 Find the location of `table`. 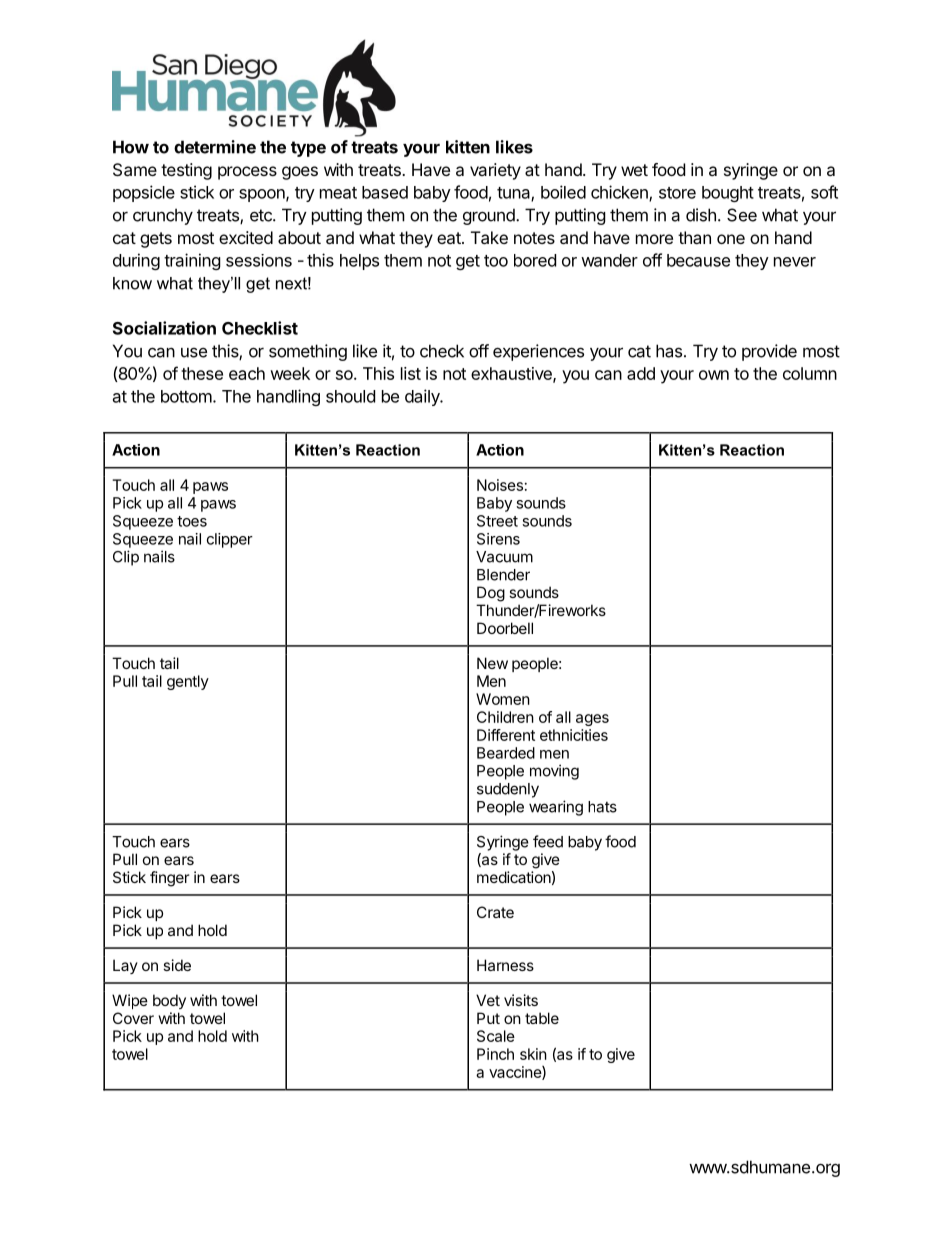

table is located at coordinates (542, 1018).
